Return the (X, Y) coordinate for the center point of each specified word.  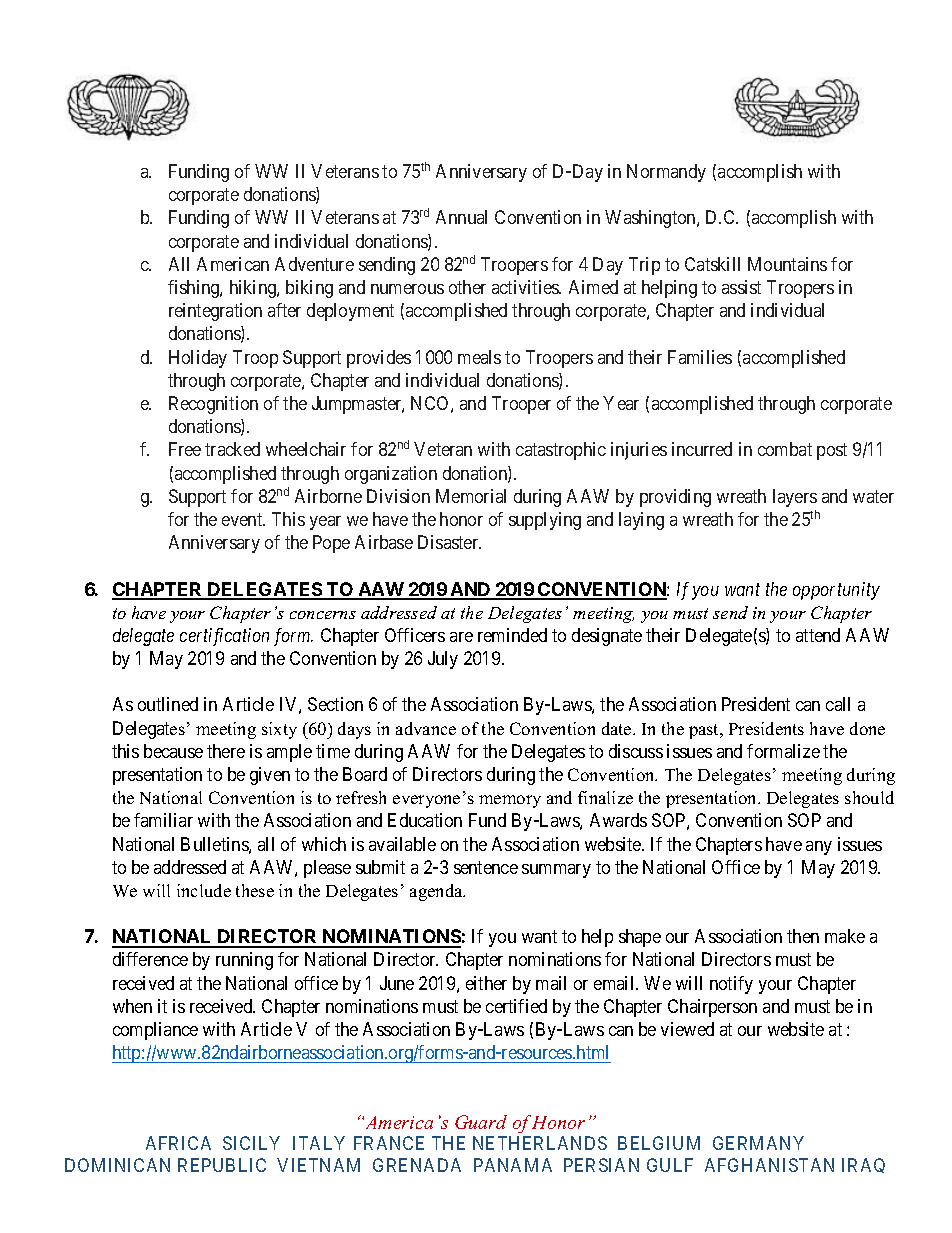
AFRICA (178, 1143)
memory (510, 801)
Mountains (787, 264)
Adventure (314, 264)
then (803, 936)
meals (479, 357)
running (244, 961)
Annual (461, 217)
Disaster (449, 542)
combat (785, 449)
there (226, 751)
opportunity (836, 591)
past (705, 731)
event (243, 519)
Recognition (213, 405)
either (486, 983)
